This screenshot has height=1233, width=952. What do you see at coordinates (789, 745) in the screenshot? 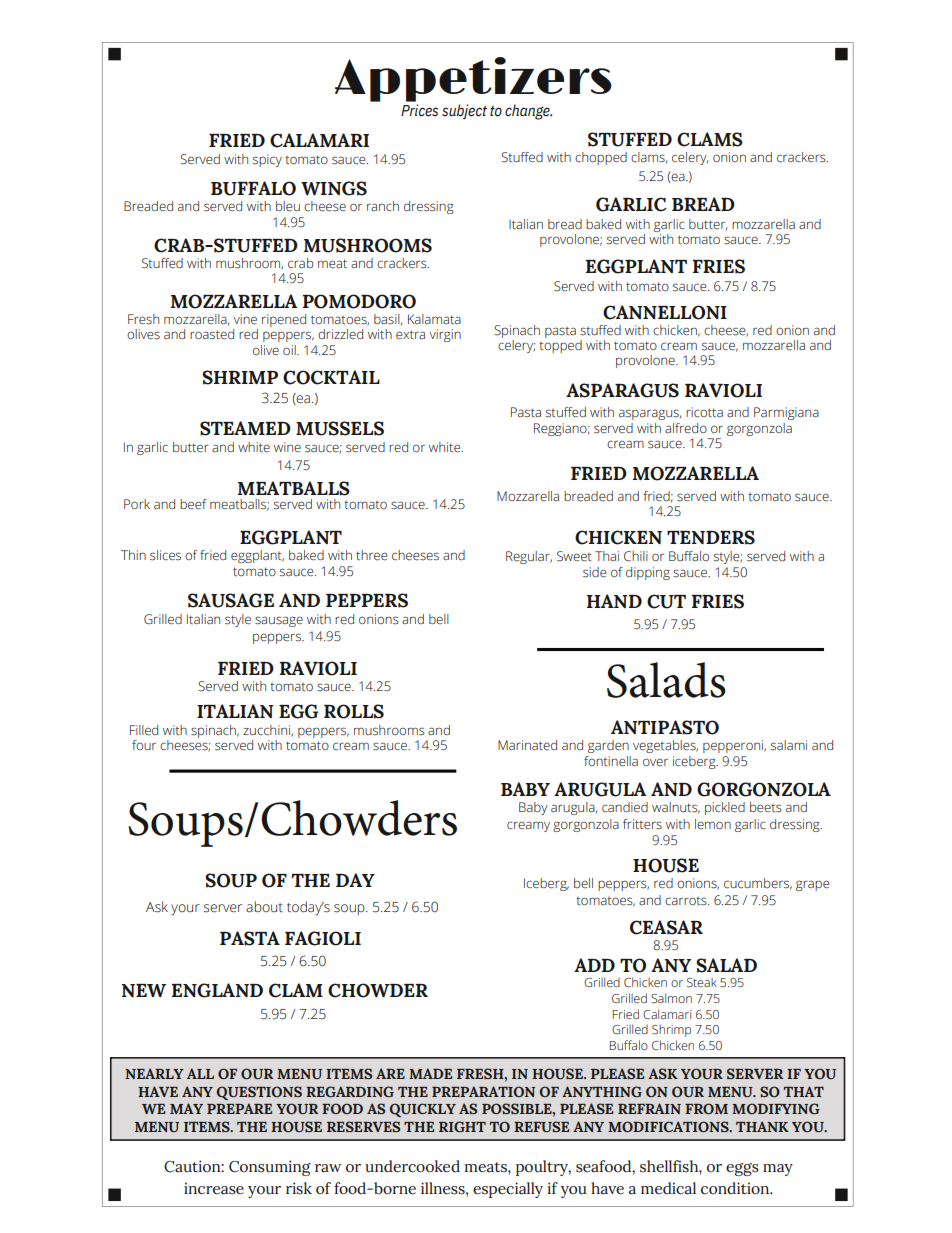
I see `salami` at bounding box center [789, 745].
